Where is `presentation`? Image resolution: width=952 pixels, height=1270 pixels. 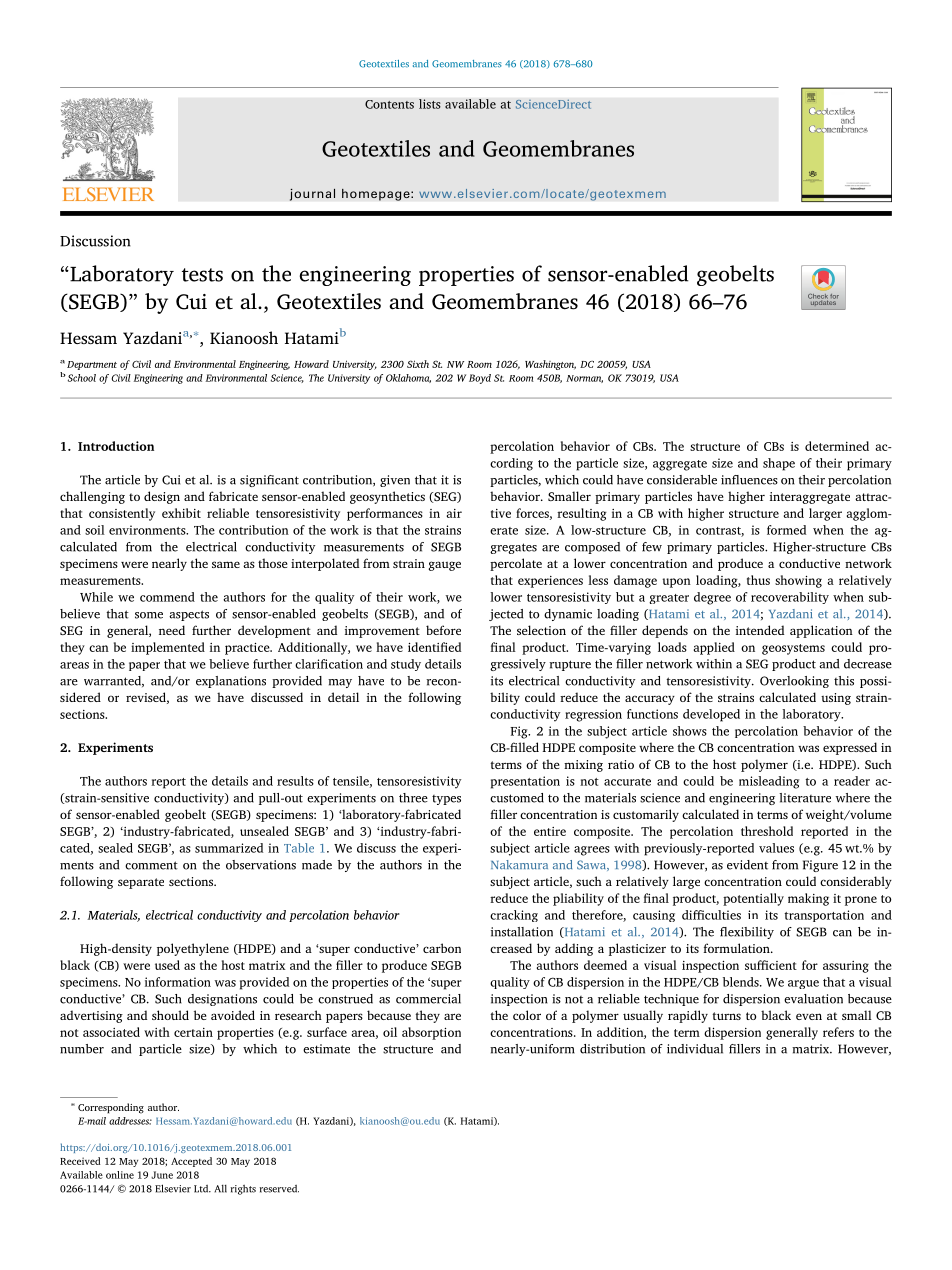 presentation is located at coordinates (525, 782).
